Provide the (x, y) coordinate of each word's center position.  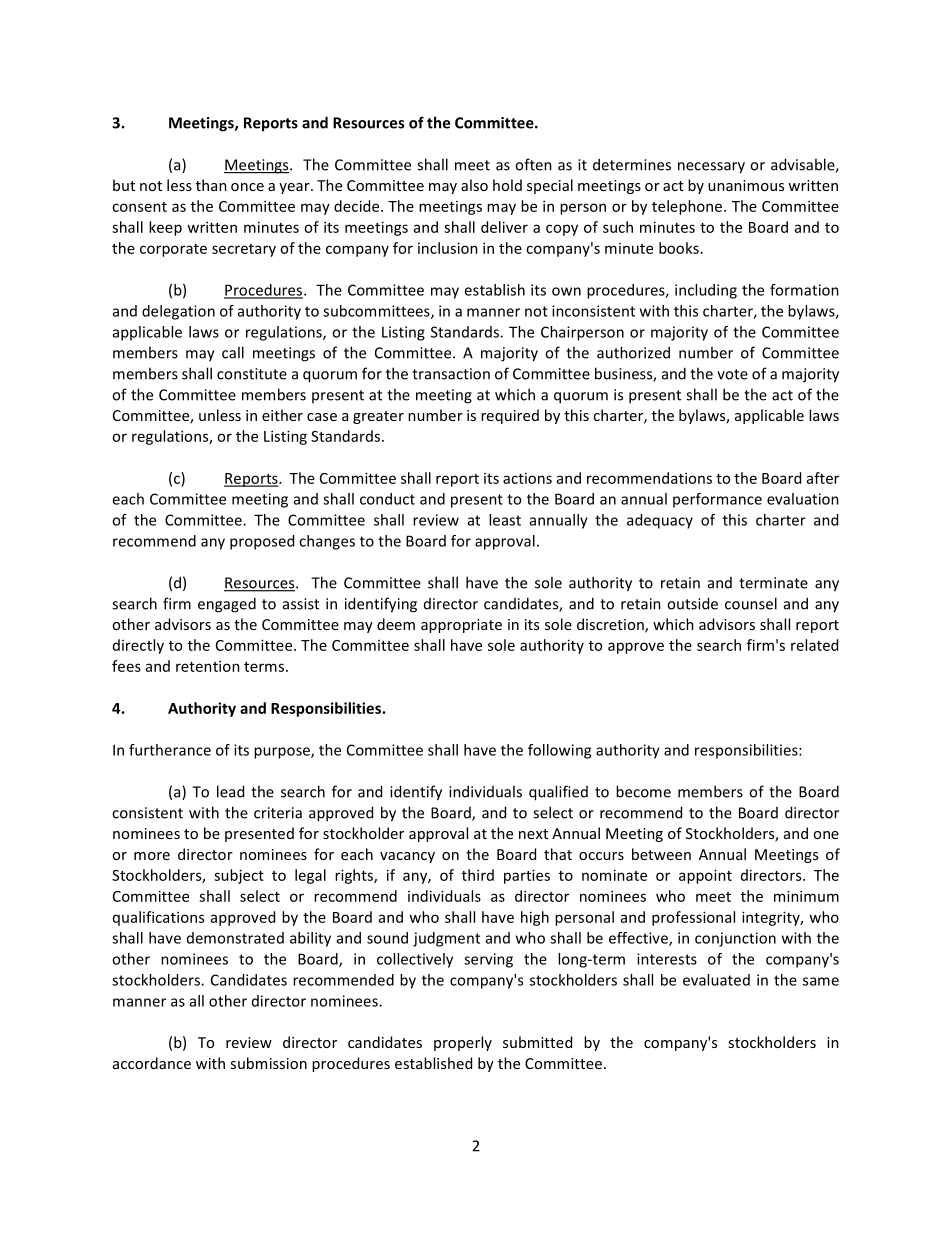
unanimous (746, 185)
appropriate (461, 626)
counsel (751, 603)
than (211, 185)
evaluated (716, 980)
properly (463, 1043)
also (474, 185)
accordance (152, 1063)
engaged (227, 605)
